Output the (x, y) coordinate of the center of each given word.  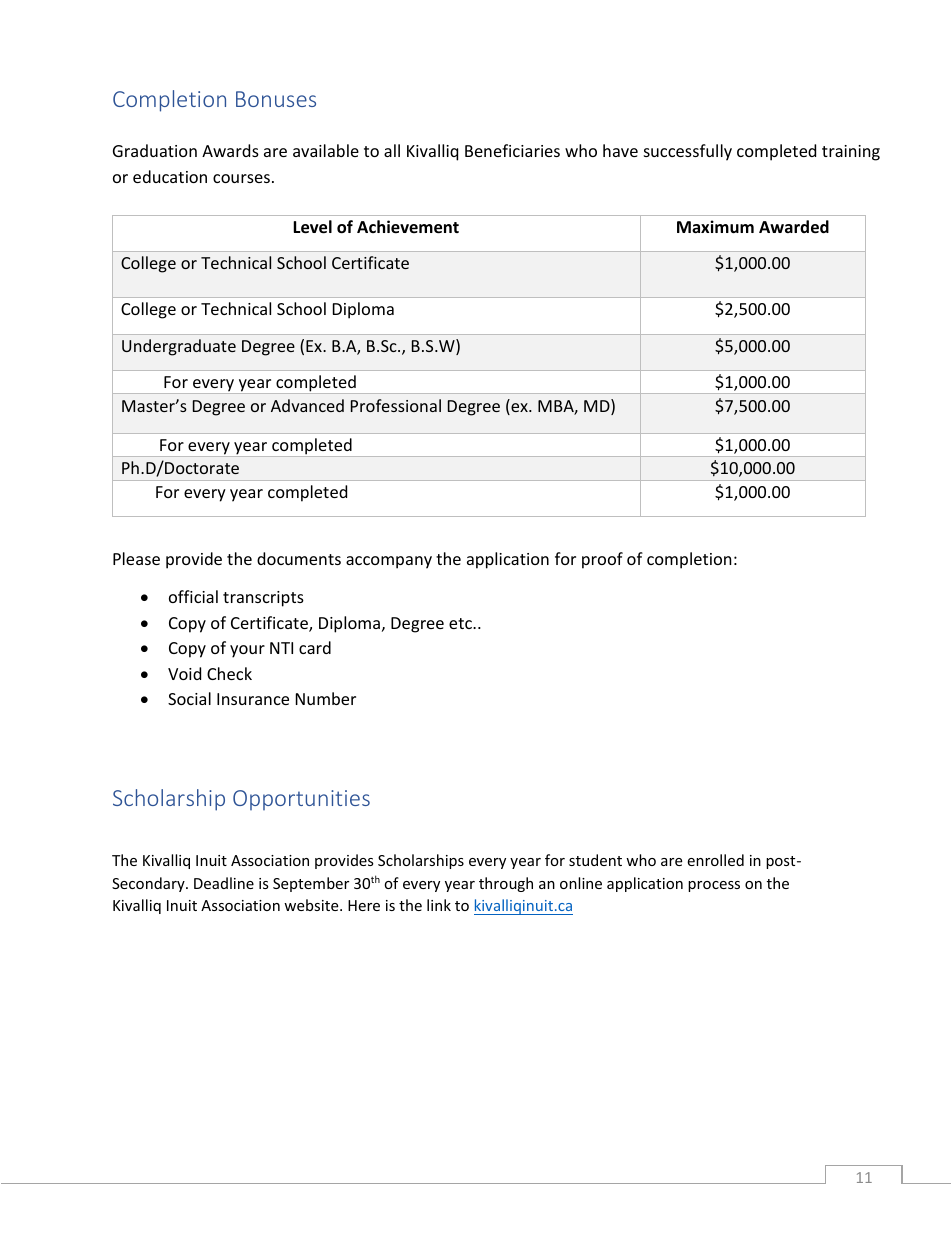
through (506, 884)
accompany (389, 562)
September (311, 884)
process (714, 886)
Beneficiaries (512, 150)
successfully (688, 152)
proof (602, 560)
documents (299, 558)
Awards (230, 150)
